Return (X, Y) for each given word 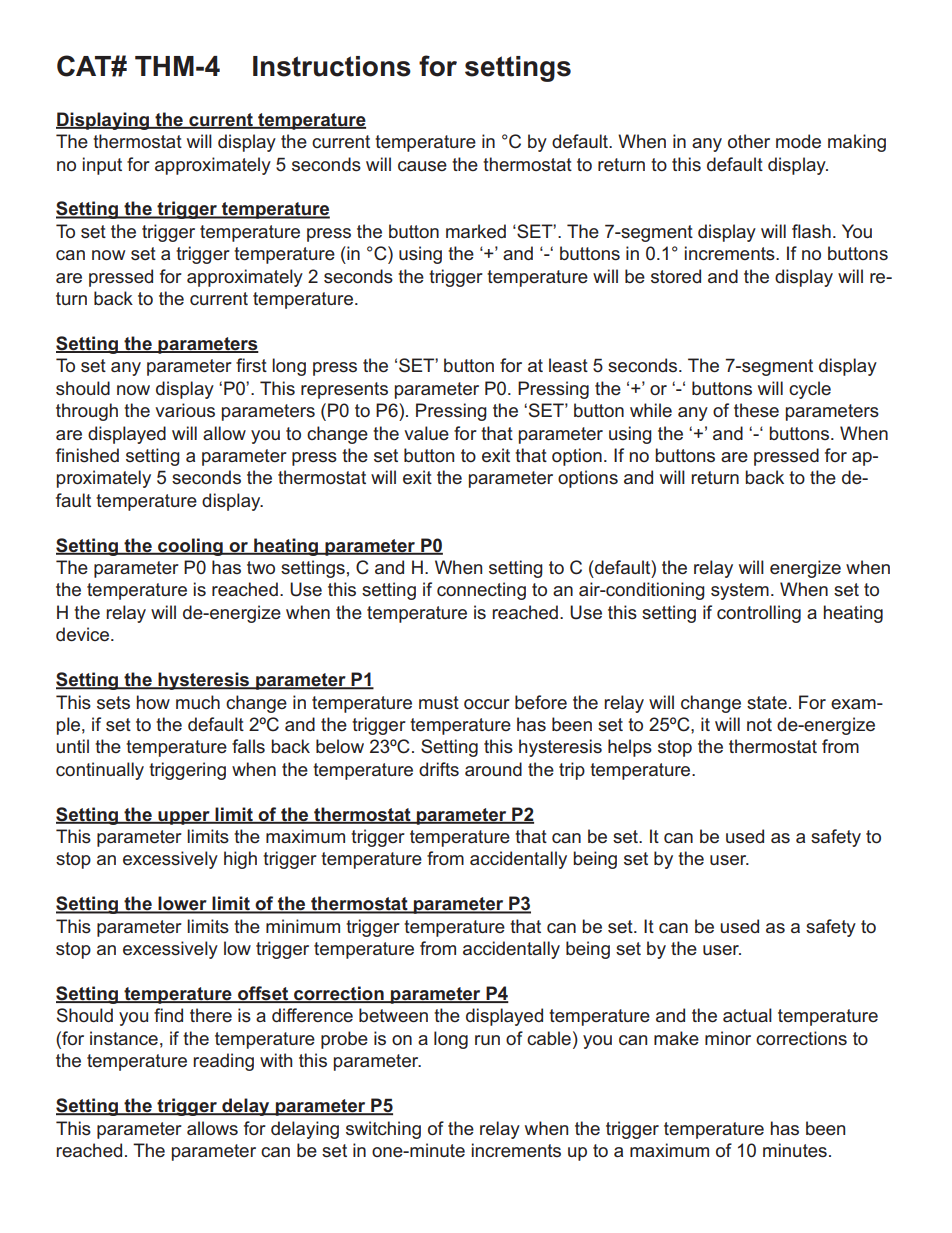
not (759, 724)
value (426, 433)
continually (100, 771)
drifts (439, 769)
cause (422, 166)
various (185, 410)
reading (223, 1062)
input (102, 166)
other (749, 141)
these (756, 410)
